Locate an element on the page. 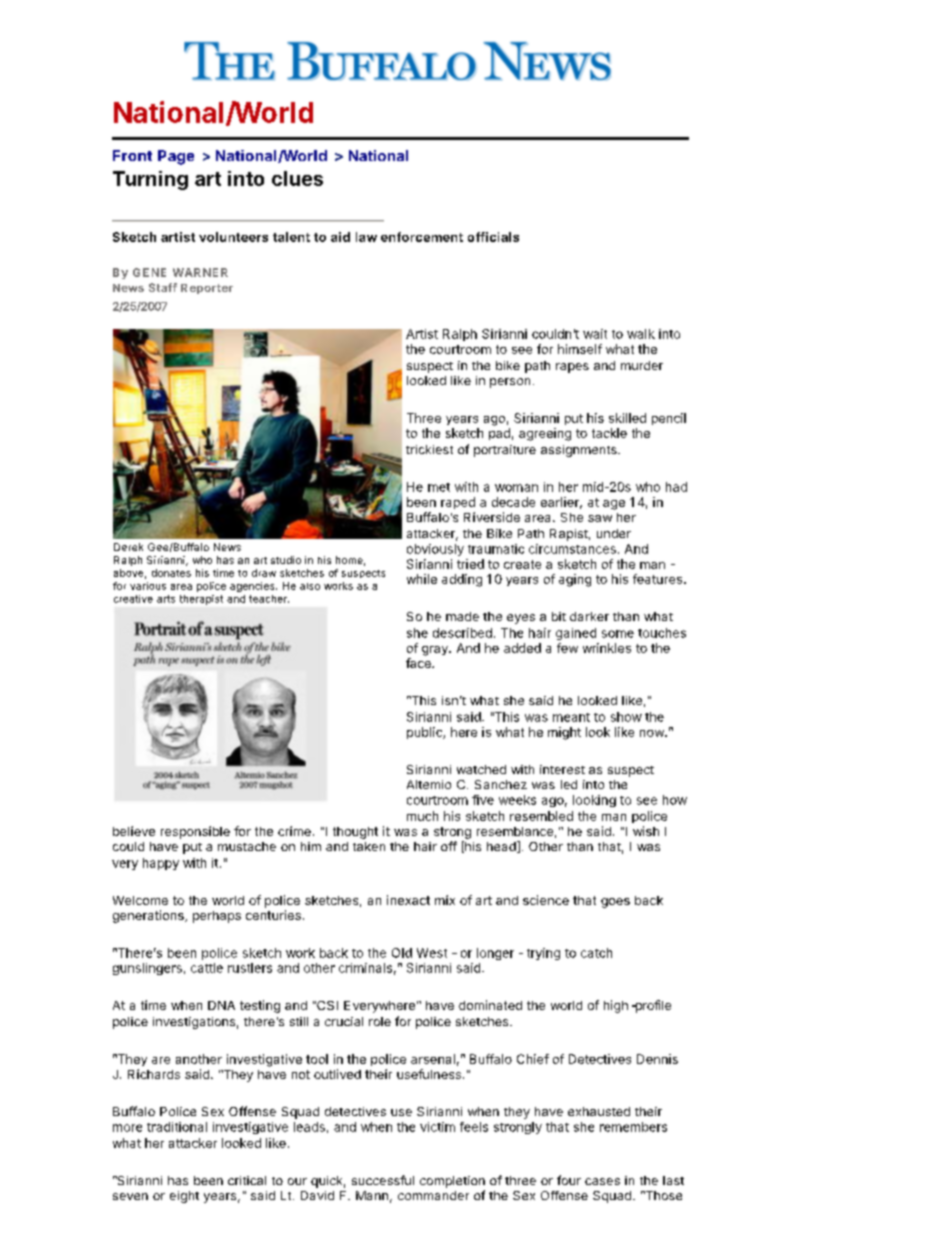 The height and width of the page is (1233, 952). Page is located at coordinates (176, 157).
